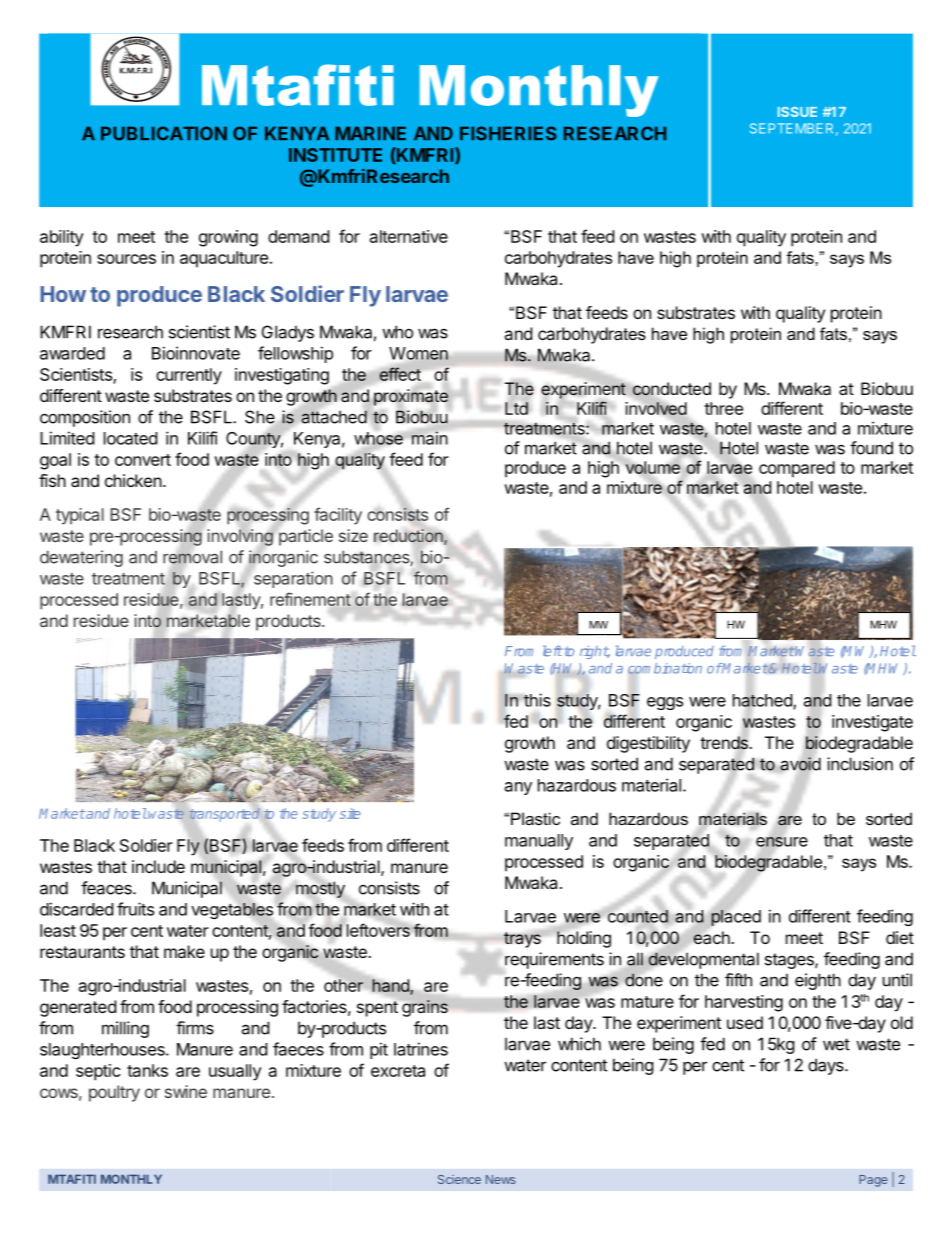  I want to click on three, so click(723, 408).
